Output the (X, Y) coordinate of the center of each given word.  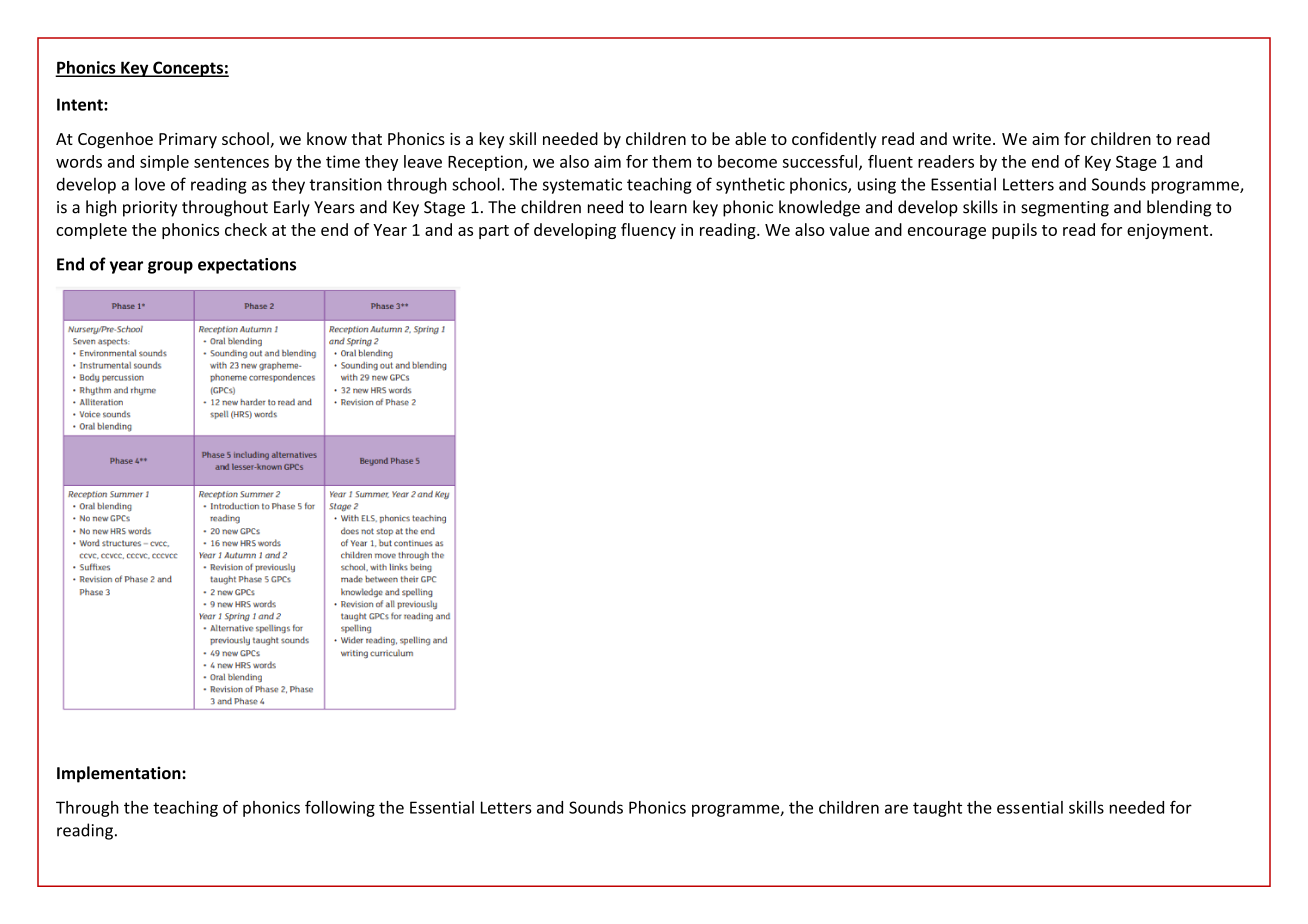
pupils (1014, 231)
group (170, 267)
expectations (247, 266)
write (972, 139)
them (671, 161)
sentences (231, 162)
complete (91, 231)
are (896, 809)
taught (937, 809)
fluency (648, 231)
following (340, 808)
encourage (947, 233)
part (494, 232)
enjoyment (1169, 231)
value (849, 229)
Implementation (120, 774)
